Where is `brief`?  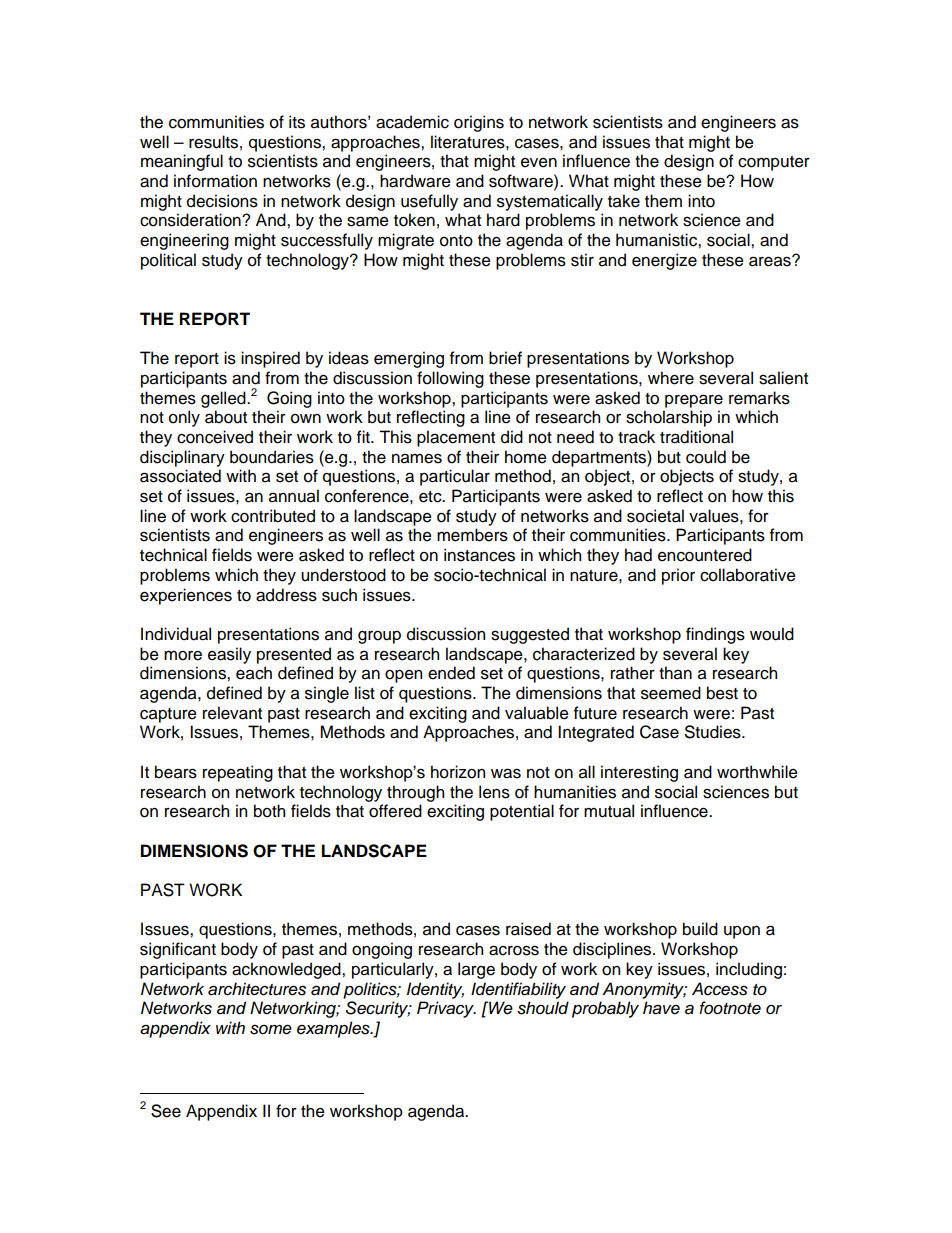
brief is located at coordinates (505, 358).
